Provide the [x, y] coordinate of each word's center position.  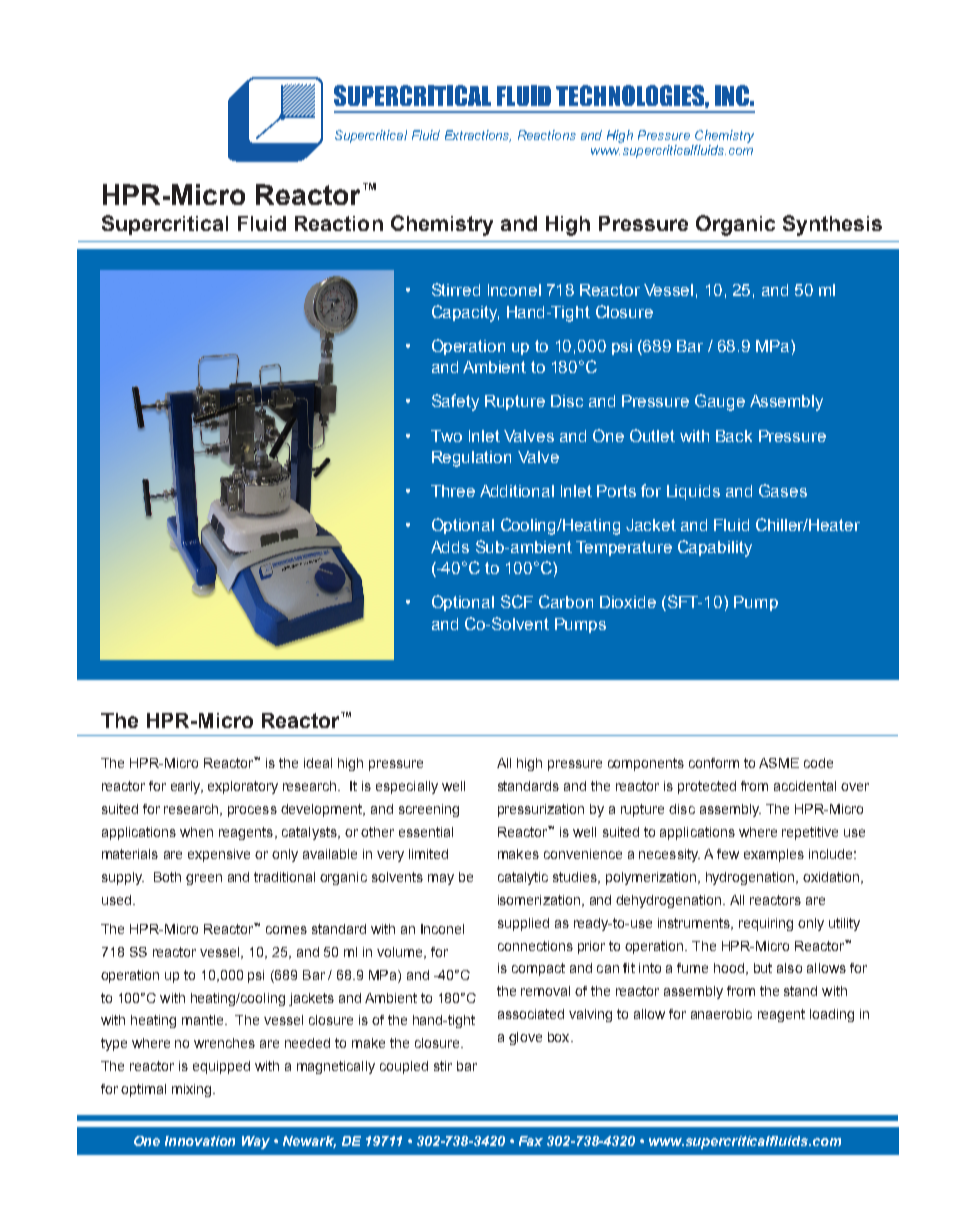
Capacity [465, 313]
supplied [523, 924]
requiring [766, 924]
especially [407, 787]
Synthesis [832, 225]
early [187, 787]
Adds [450, 547]
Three [453, 491]
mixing [193, 1090]
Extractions [478, 136]
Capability [715, 548]
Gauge [720, 402]
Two [446, 436]
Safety [455, 402]
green [204, 879]
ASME [779, 763]
